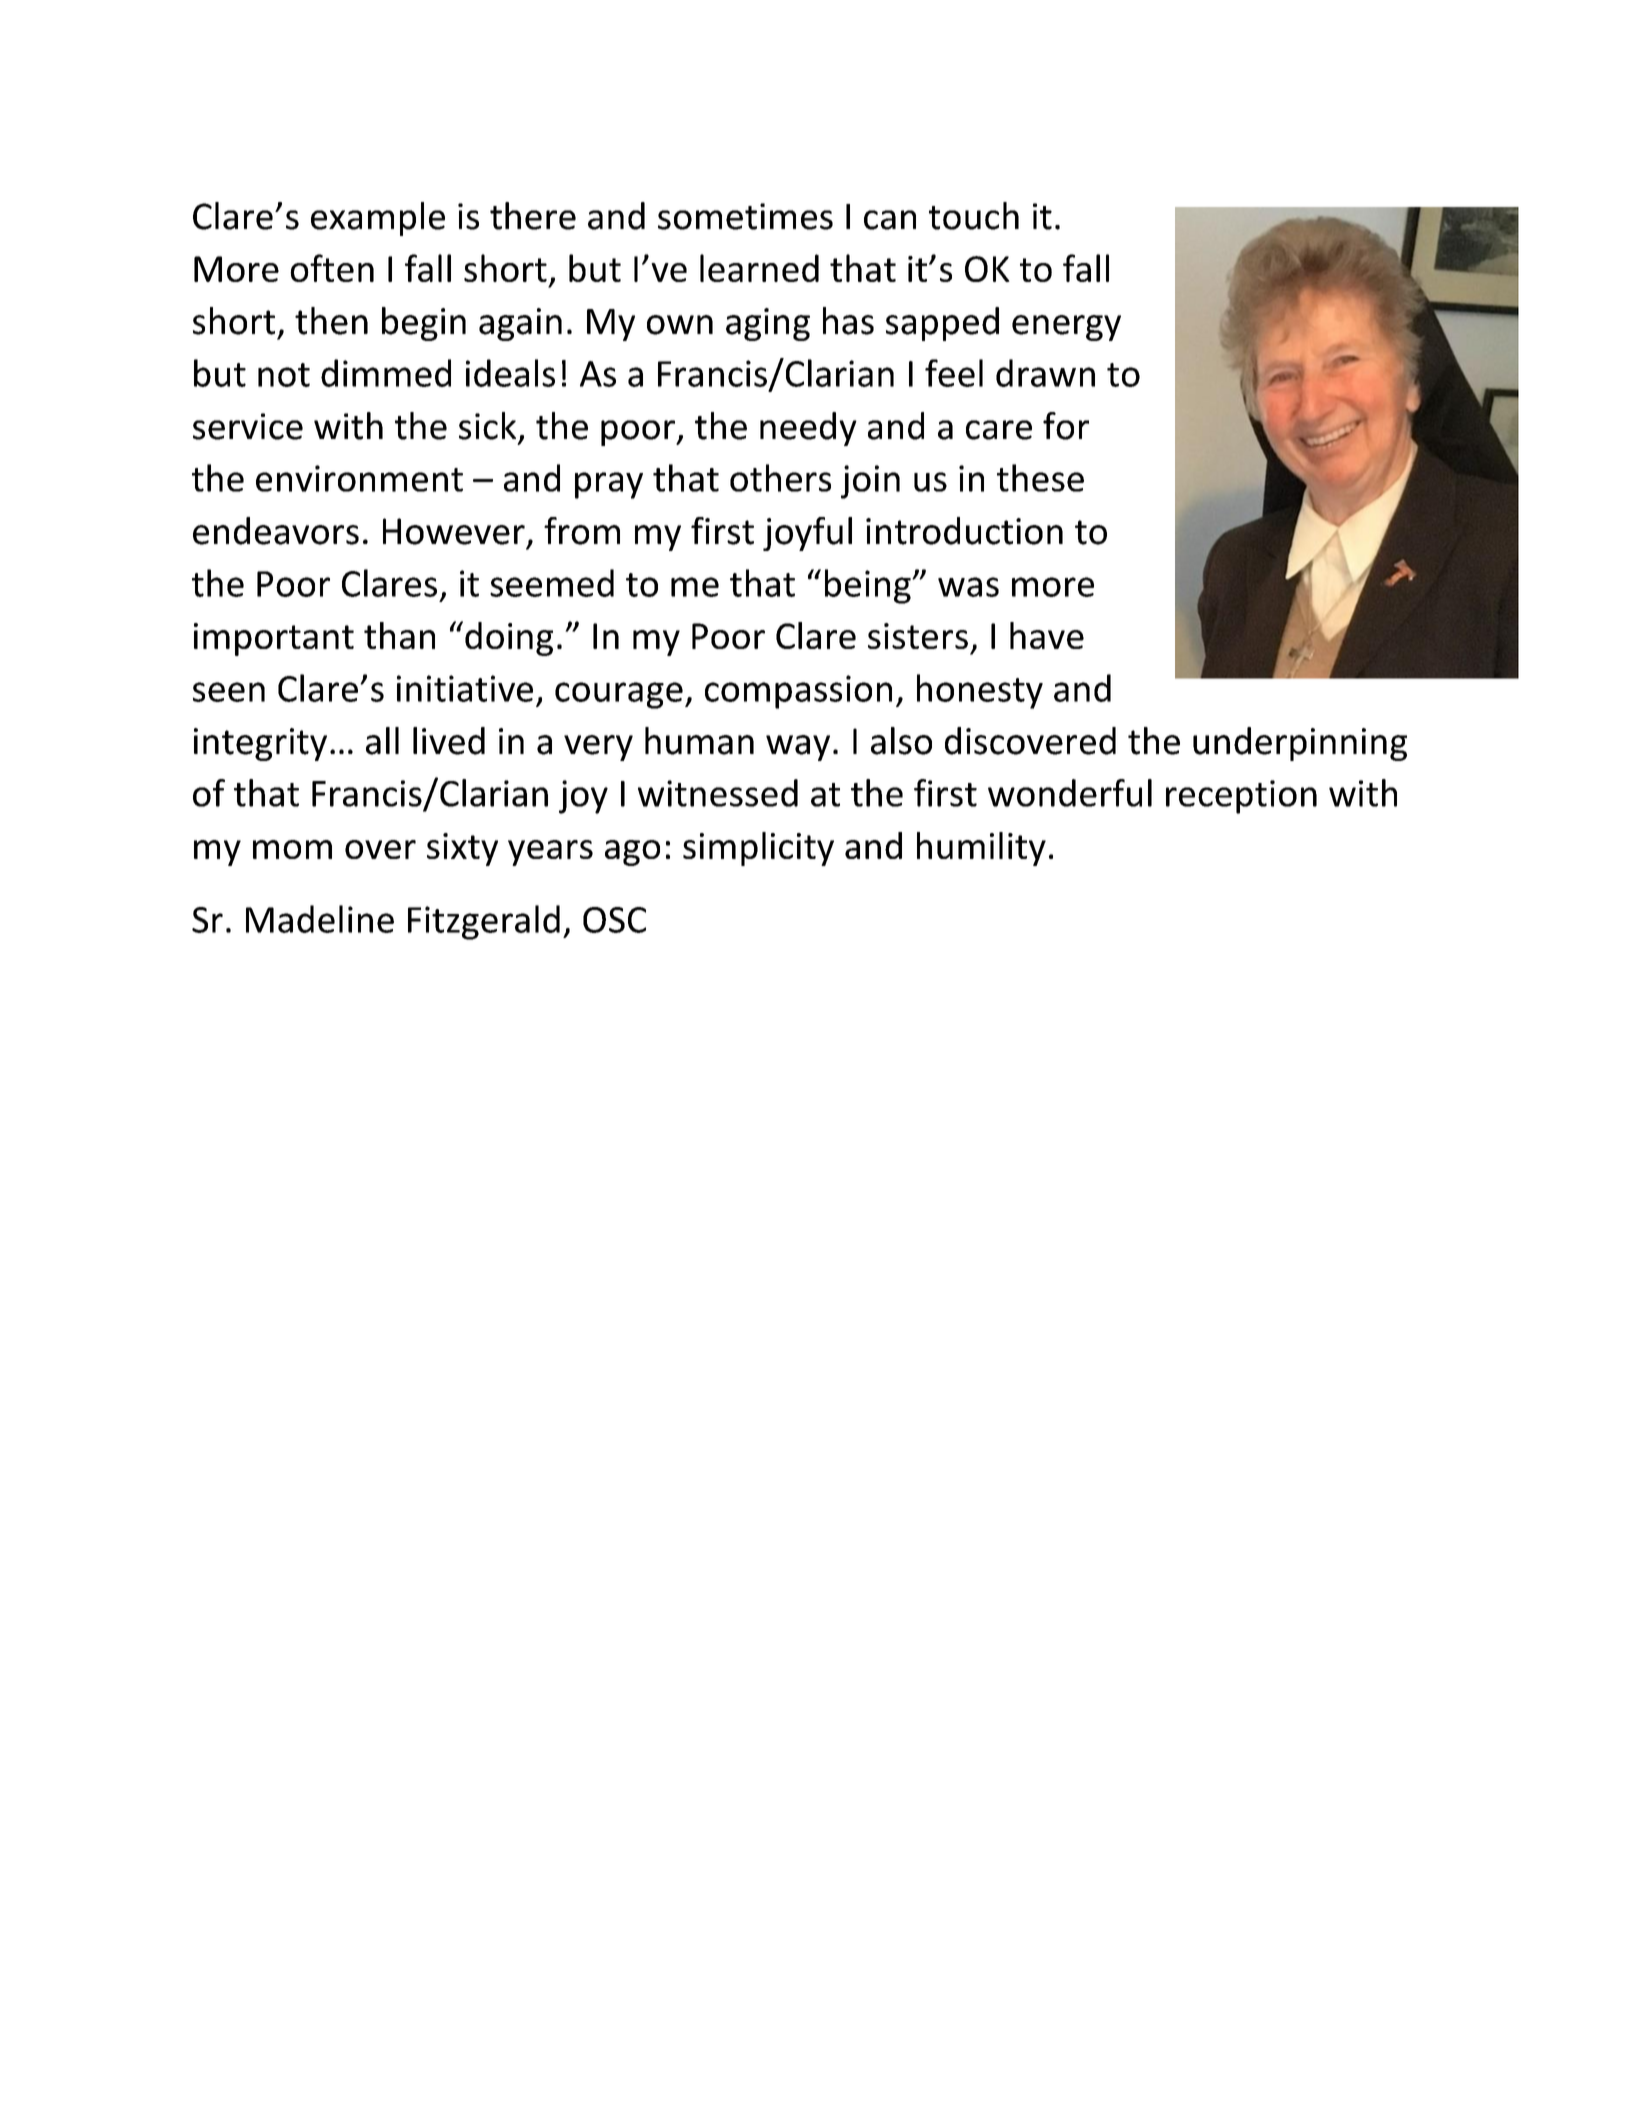 This screenshot has height=2103, width=1625. I want to click on example, so click(378, 219).
